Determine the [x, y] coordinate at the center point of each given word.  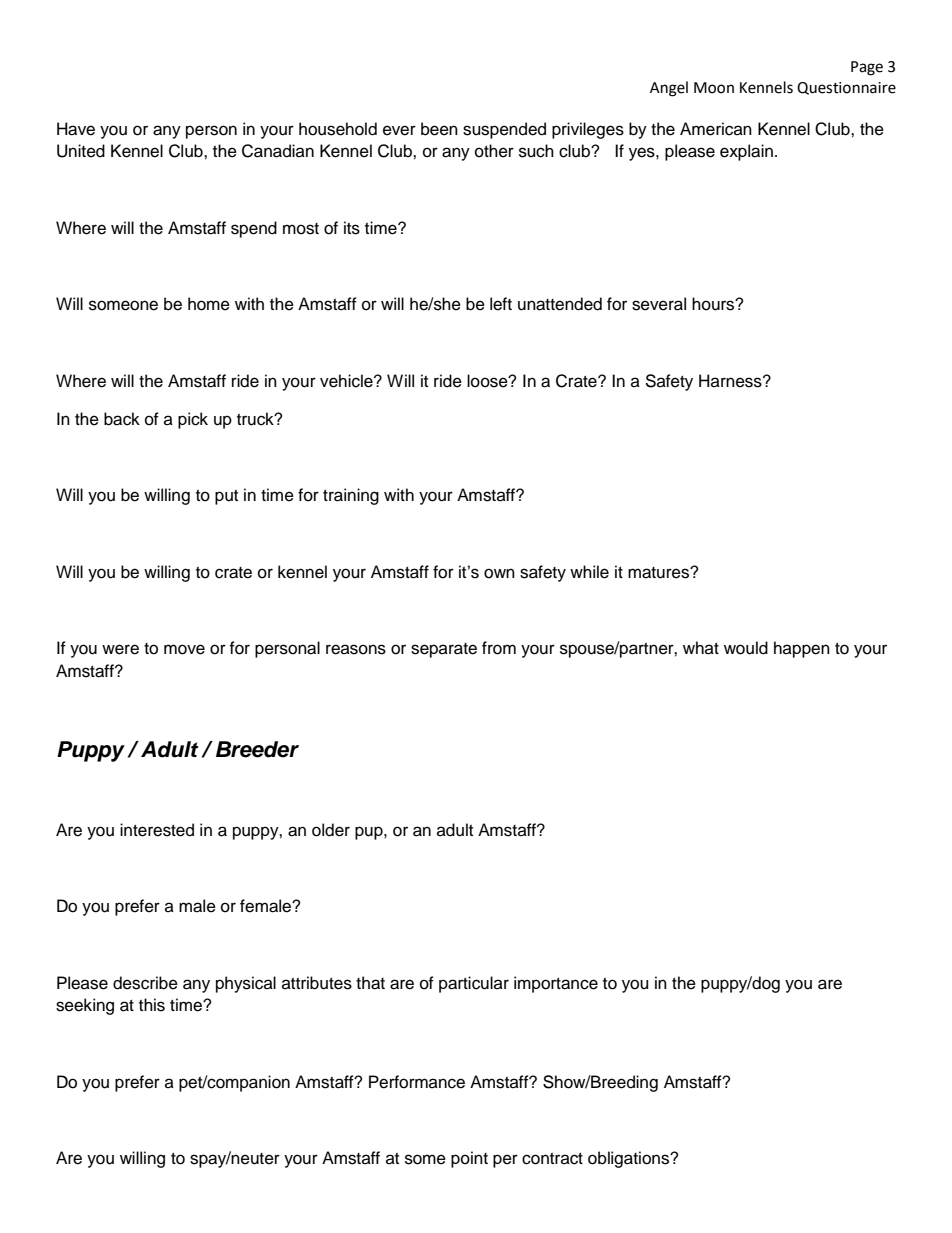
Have [76, 129]
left [501, 304]
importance [556, 984]
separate [444, 650]
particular [474, 984]
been [439, 129]
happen [802, 649]
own [499, 573]
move [184, 649]
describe [145, 983]
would [746, 648]
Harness [731, 381]
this [152, 1005]
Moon [714, 88]
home [209, 304]
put [226, 497]
